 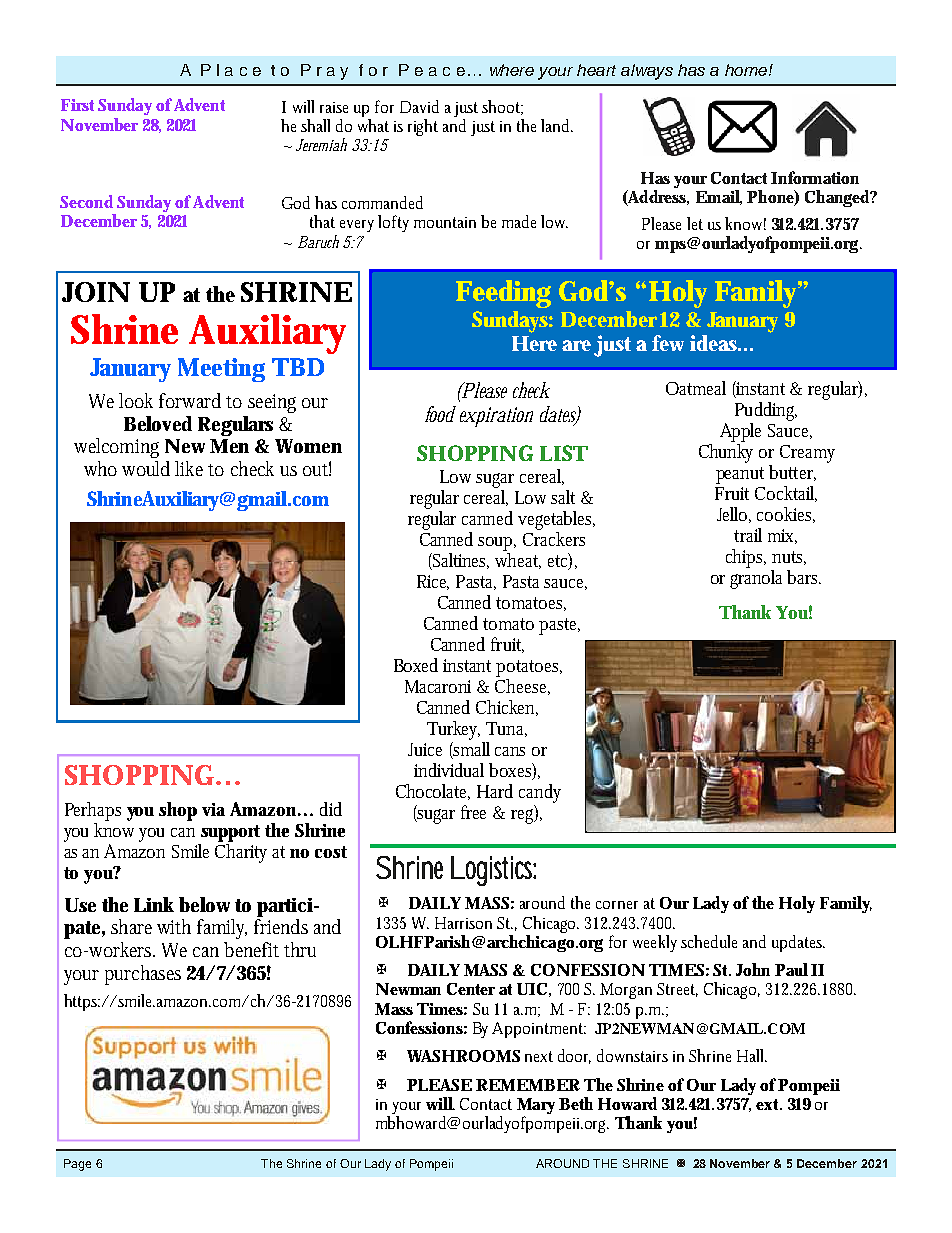 I want to click on First, so click(x=77, y=105).
